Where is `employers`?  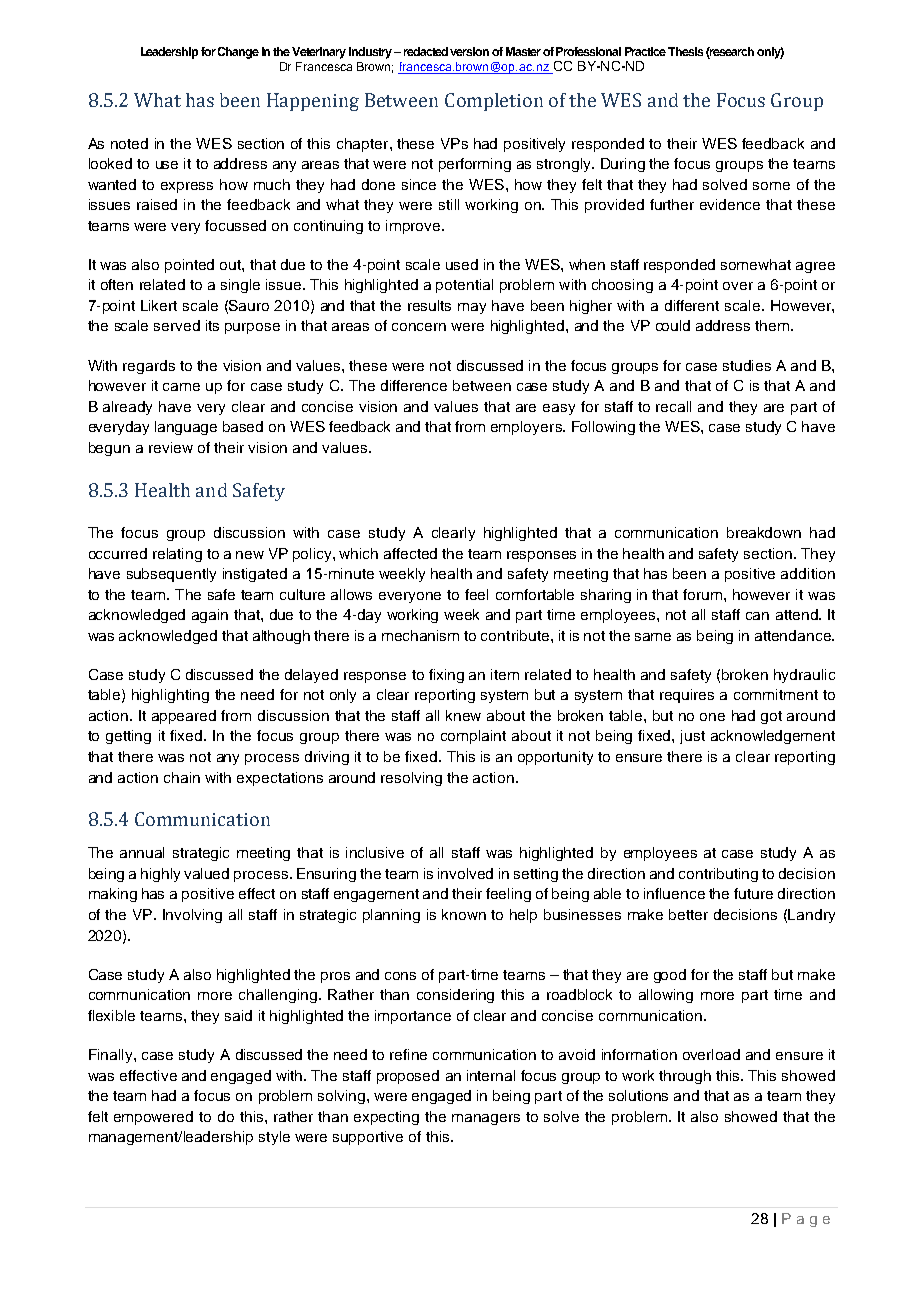
employers is located at coordinates (527, 428).
